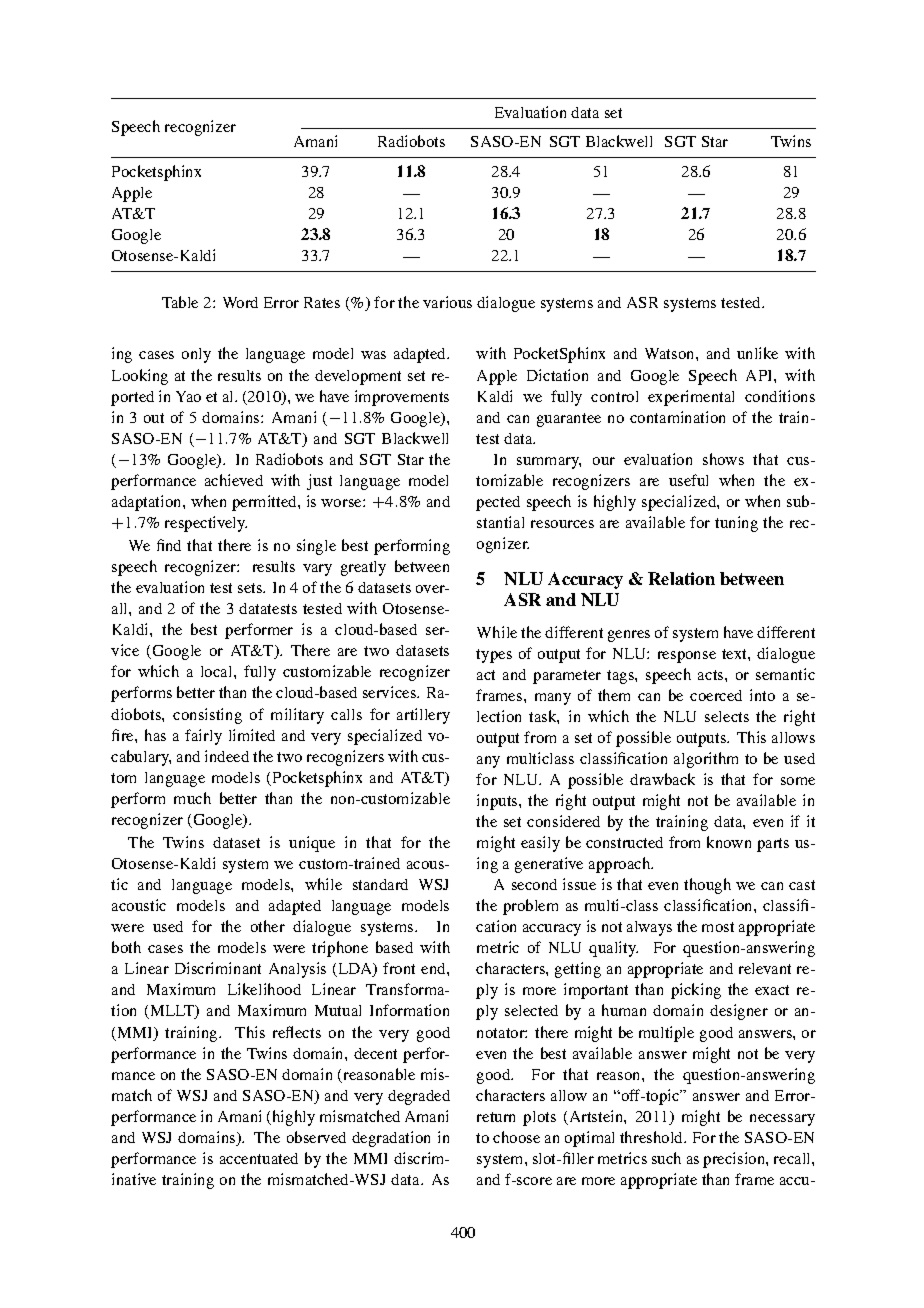  I want to click on unlike, so click(757, 353).
